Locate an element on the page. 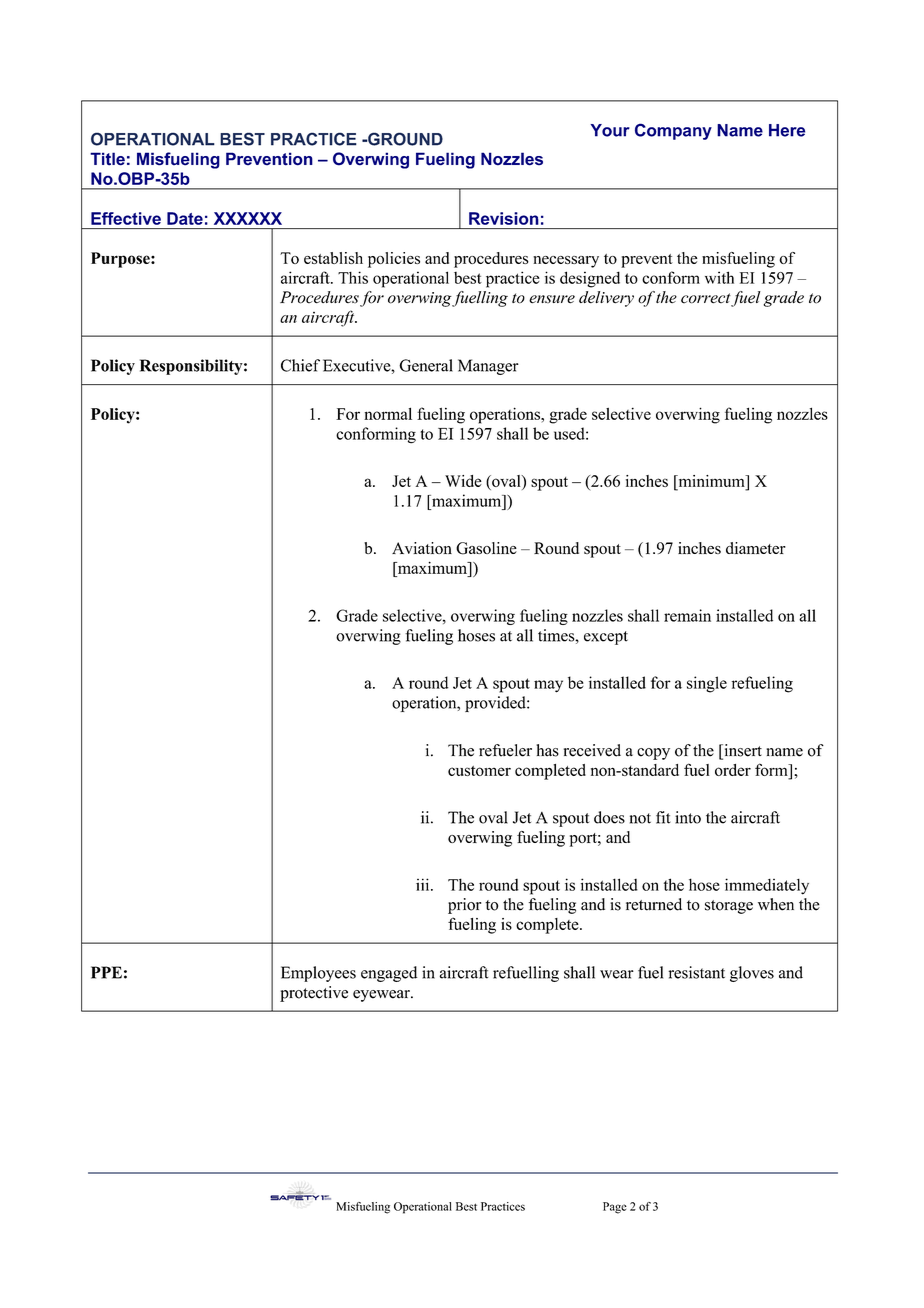 This page has width=924, height=1308. storage is located at coordinates (729, 907).
